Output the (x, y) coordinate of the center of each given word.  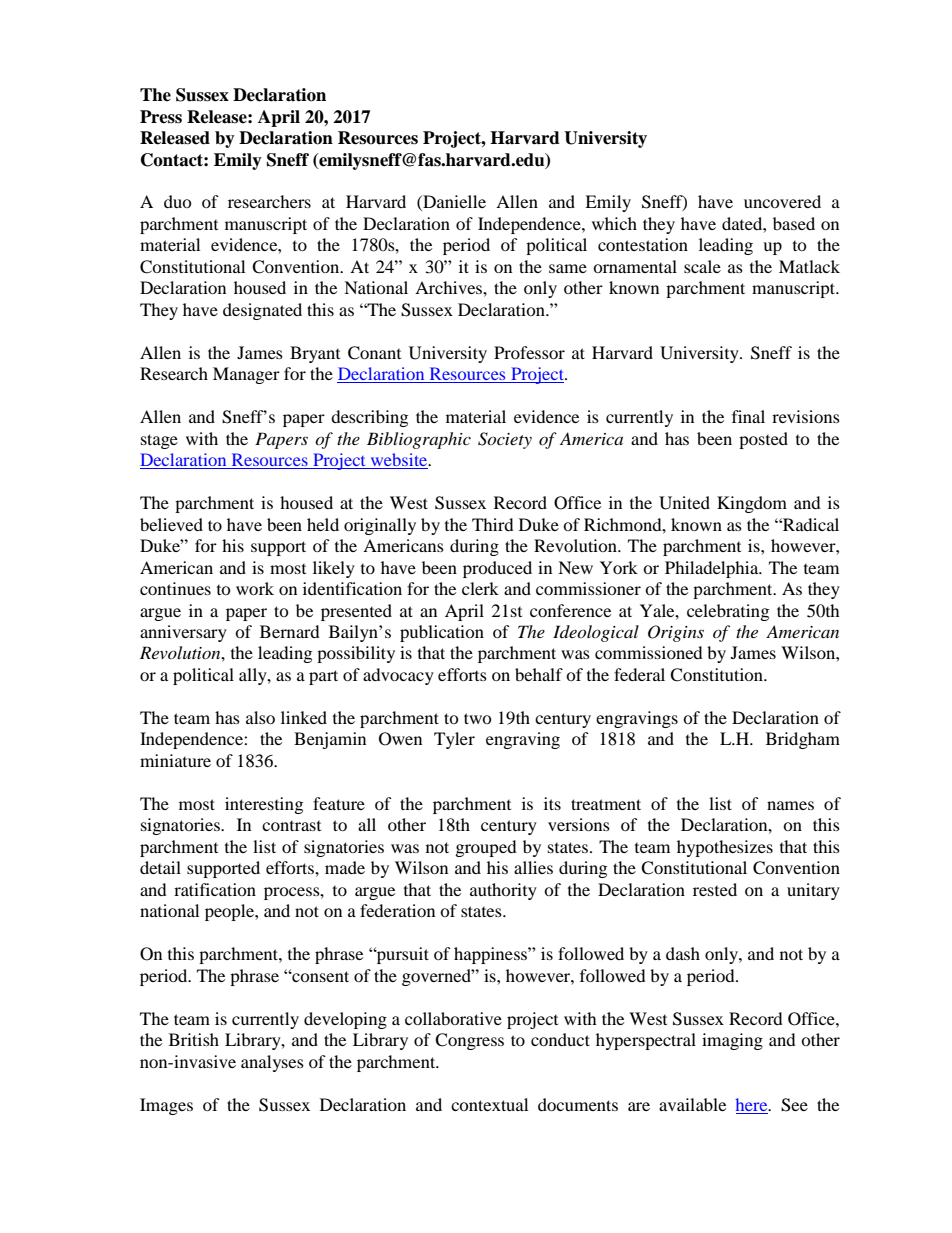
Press (161, 117)
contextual (489, 1104)
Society (505, 440)
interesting (264, 805)
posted (763, 440)
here (752, 1104)
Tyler (454, 740)
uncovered (782, 201)
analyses (272, 1063)
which (614, 223)
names (790, 805)
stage (159, 441)
